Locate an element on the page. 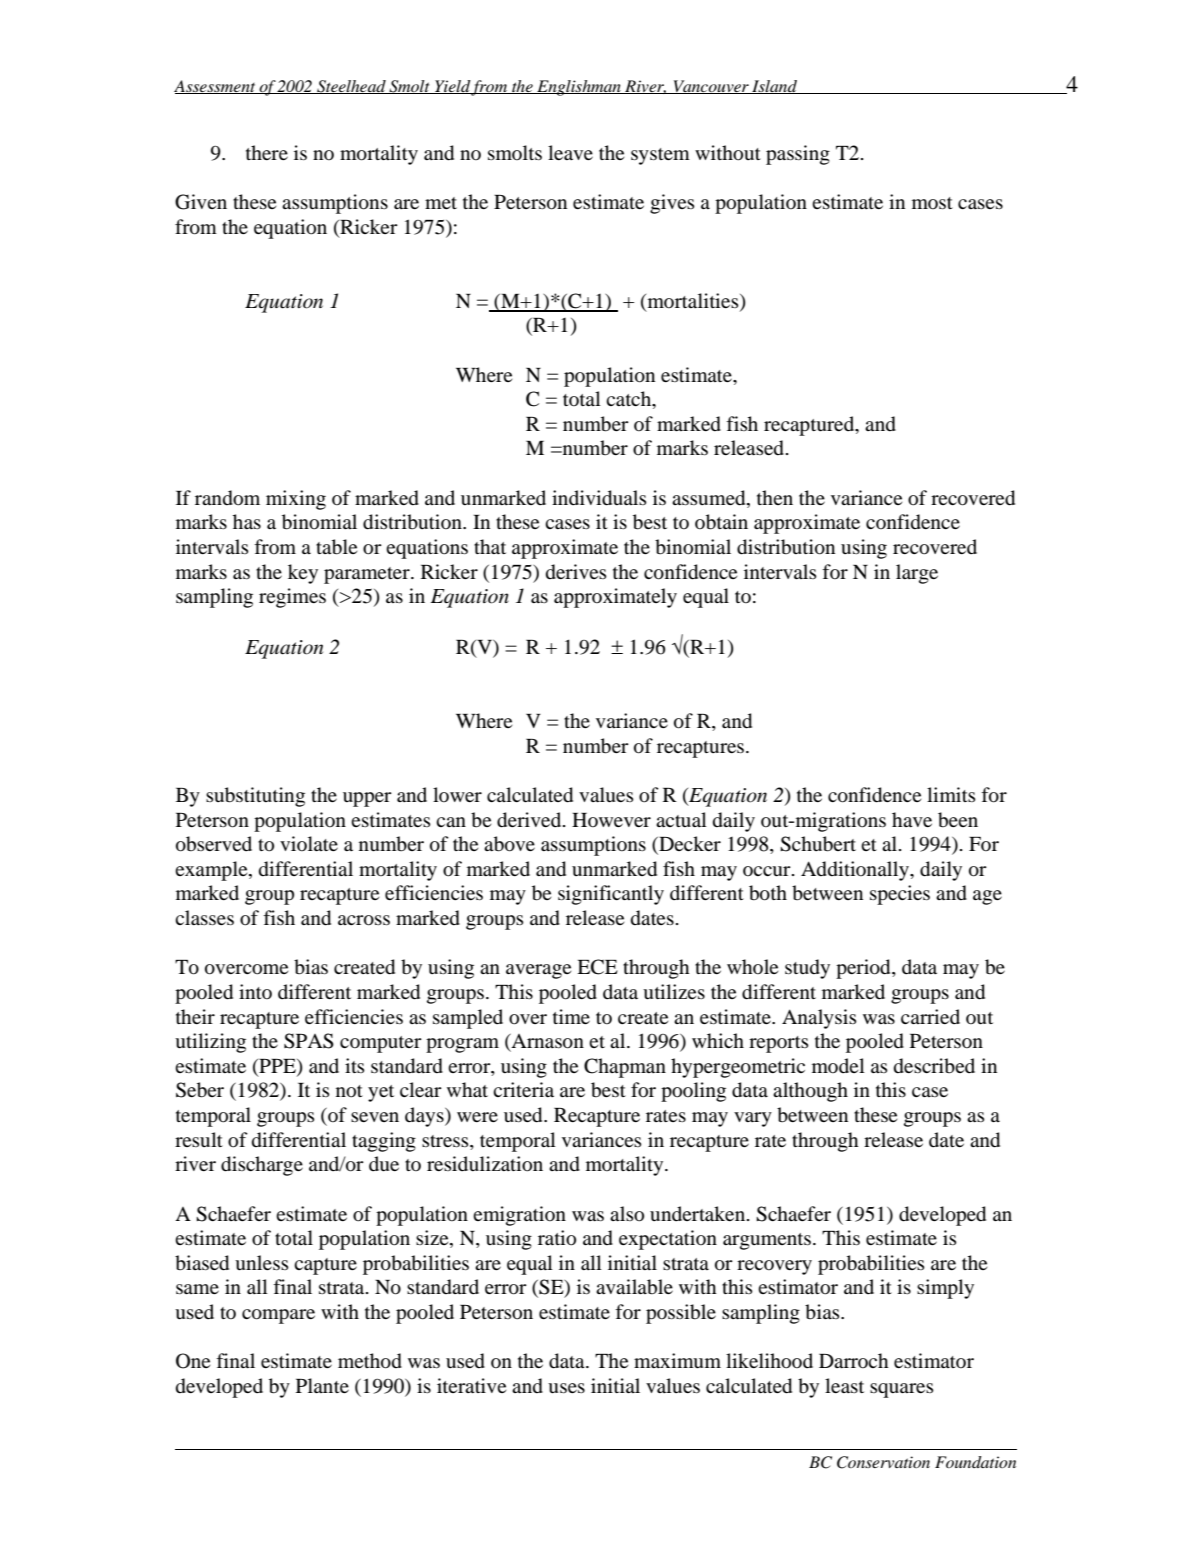  large is located at coordinates (917, 574).
